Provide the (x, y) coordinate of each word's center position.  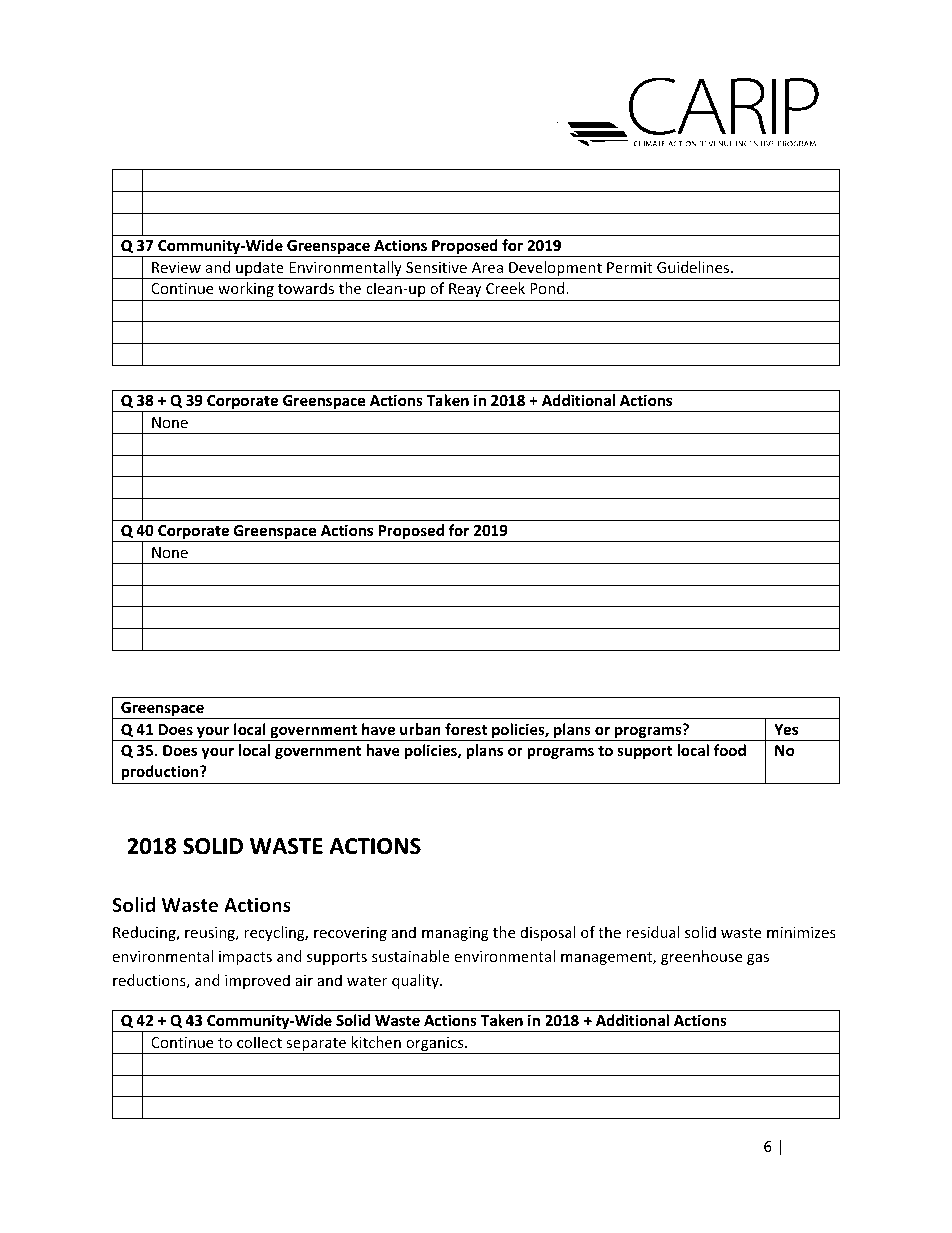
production (161, 772)
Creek (505, 288)
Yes (786, 729)
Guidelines (694, 267)
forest (466, 729)
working (246, 289)
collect (259, 1042)
